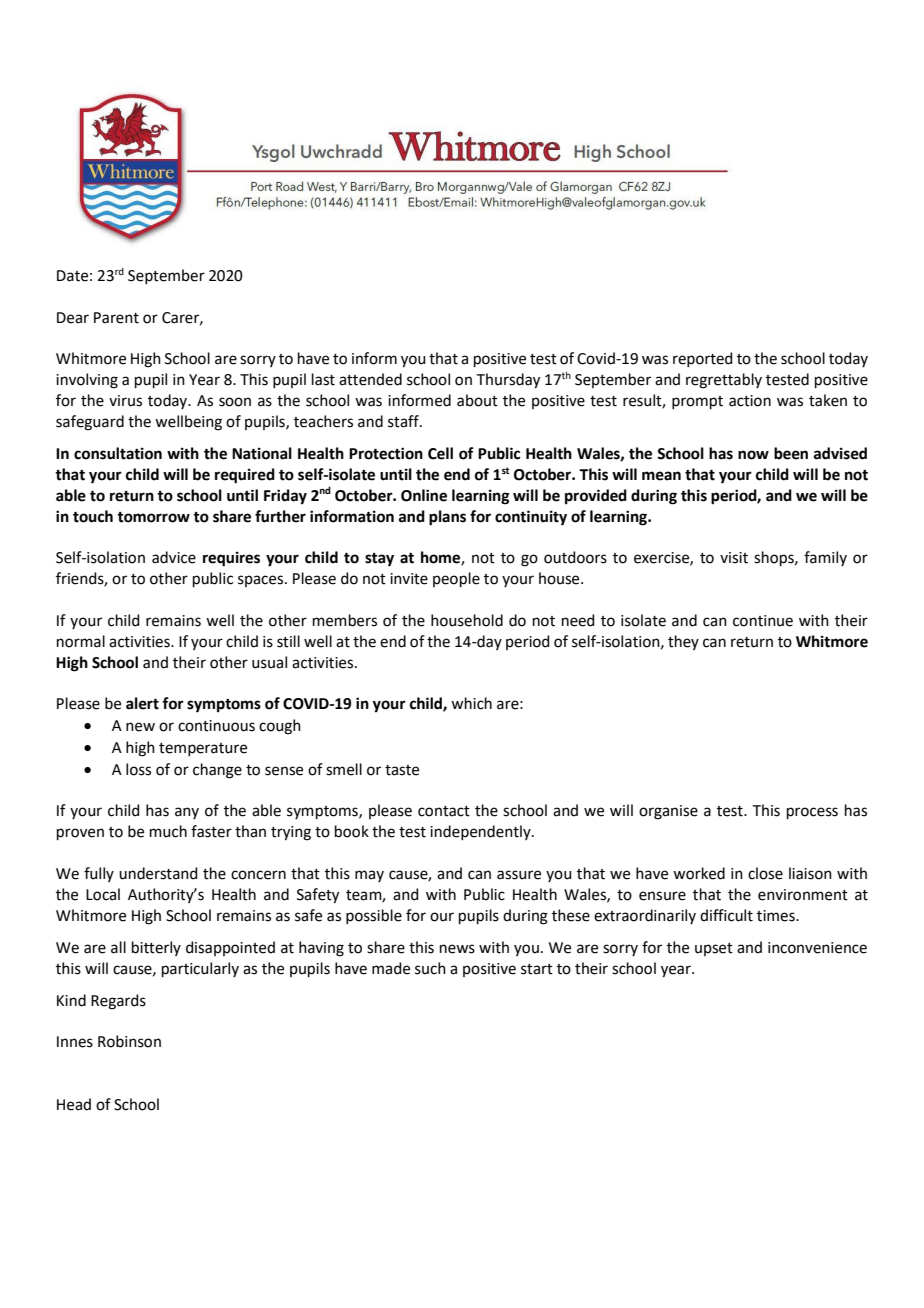  Describe the element at coordinates (153, 517) in the page. I see `tomorrow` at that location.
